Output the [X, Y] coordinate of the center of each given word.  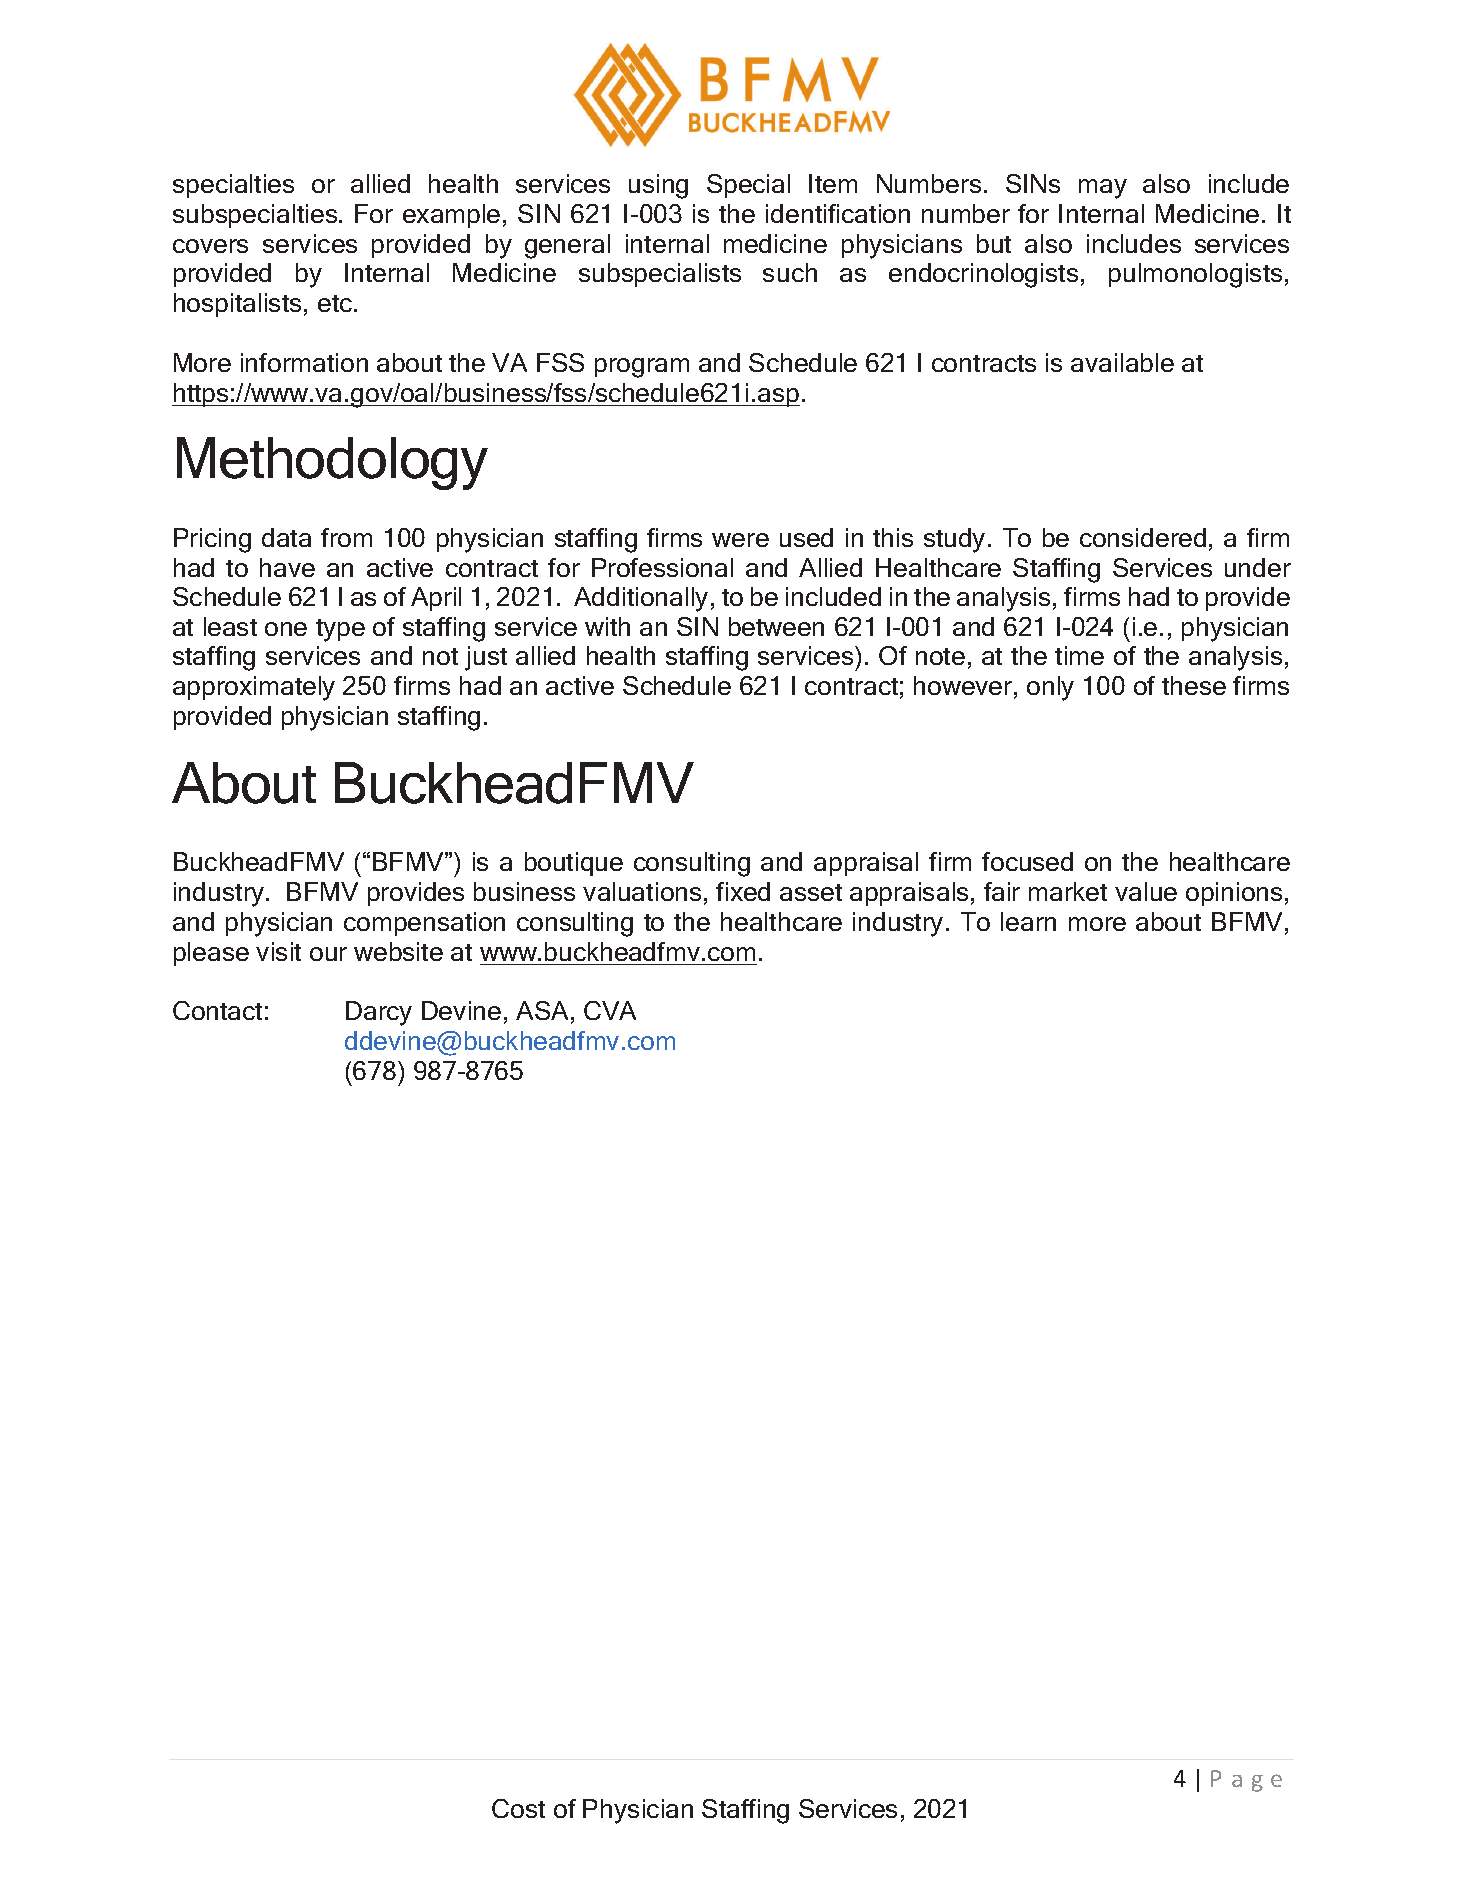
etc [336, 303]
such [790, 272]
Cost [518, 1808]
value [1146, 891]
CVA [610, 1010]
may [1103, 189]
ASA [542, 1010]
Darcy [379, 1013]
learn [1028, 921]
